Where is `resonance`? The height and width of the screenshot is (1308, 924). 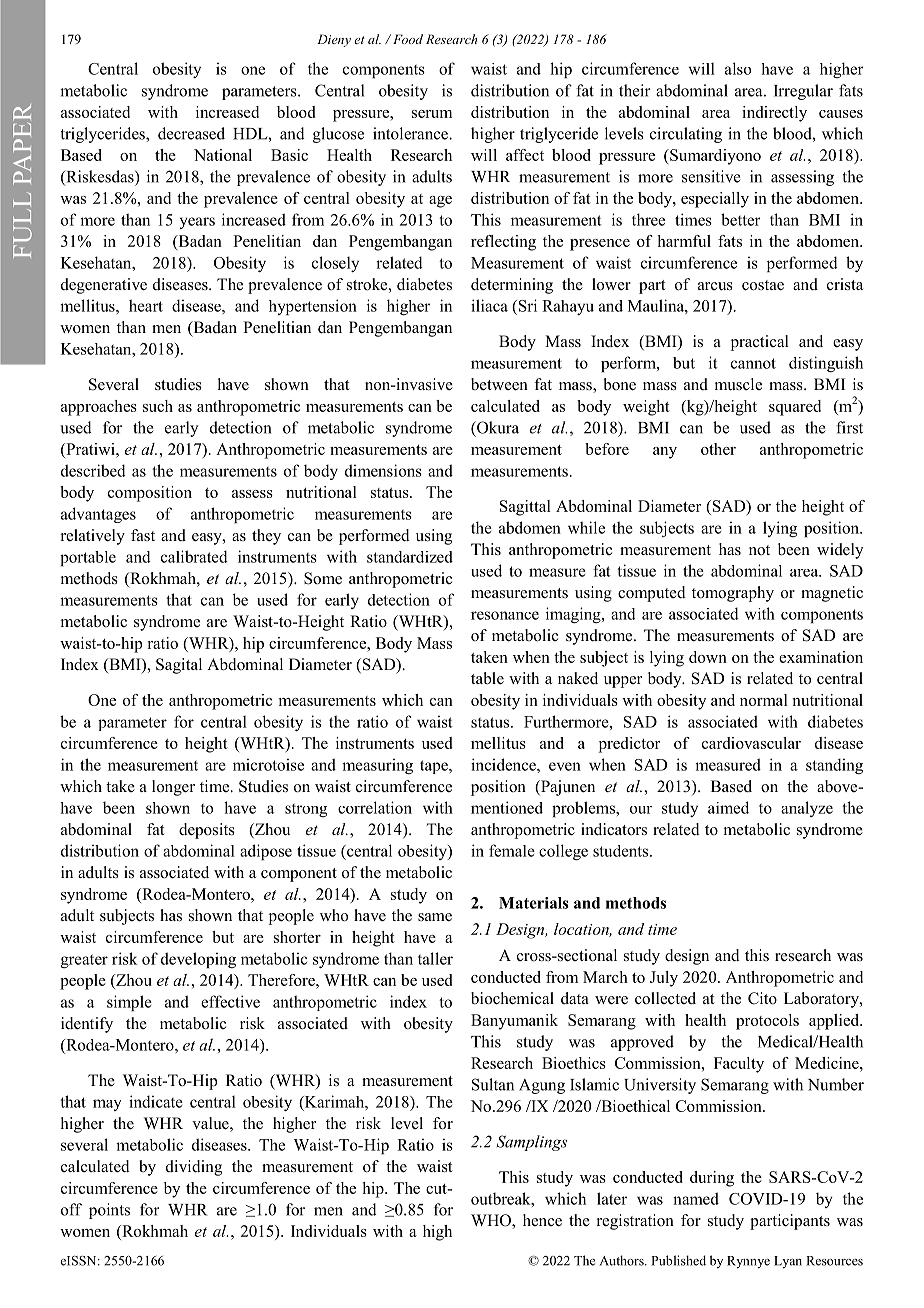 resonance is located at coordinates (505, 615).
